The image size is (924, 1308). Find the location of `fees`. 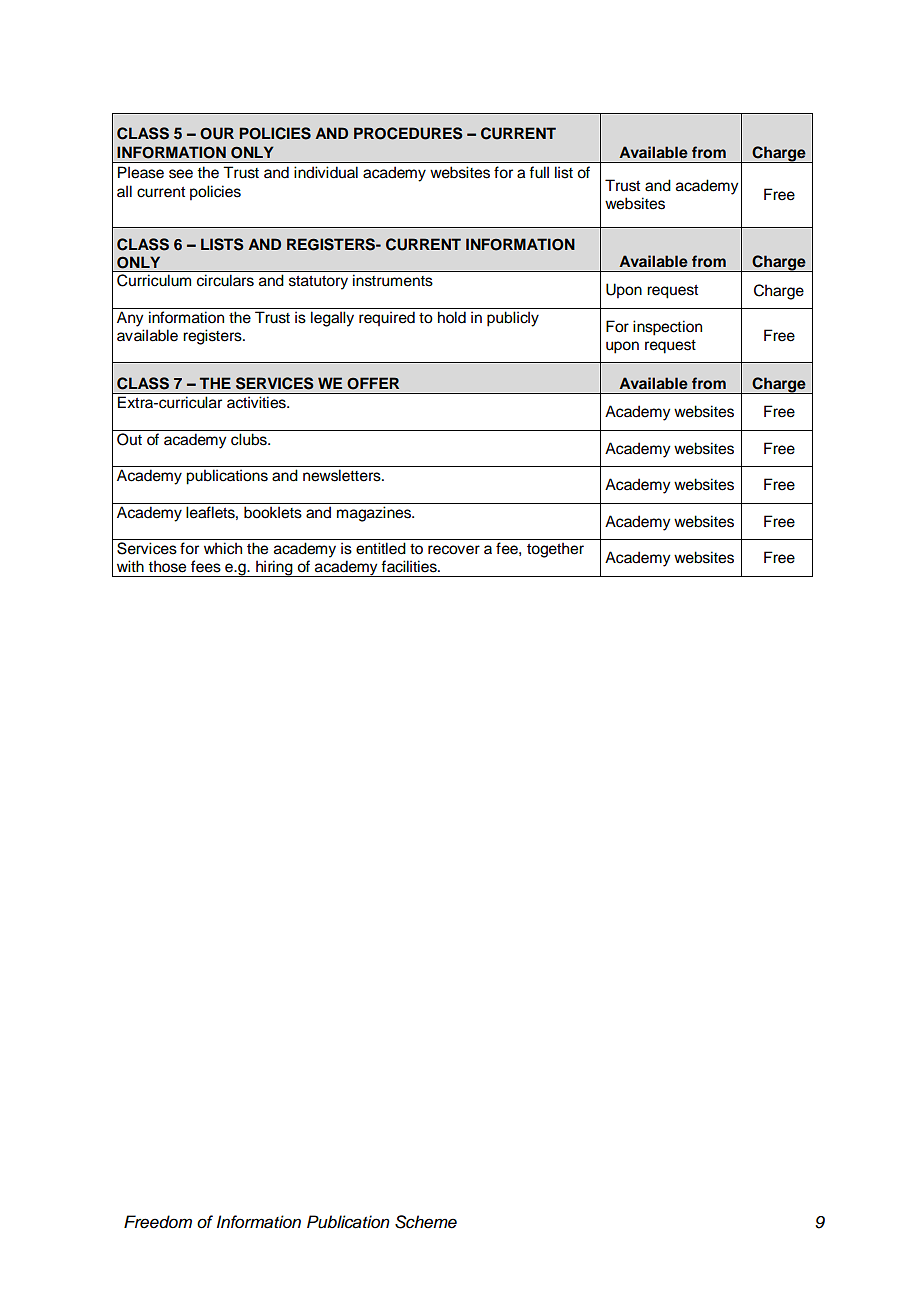

fees is located at coordinates (206, 566).
